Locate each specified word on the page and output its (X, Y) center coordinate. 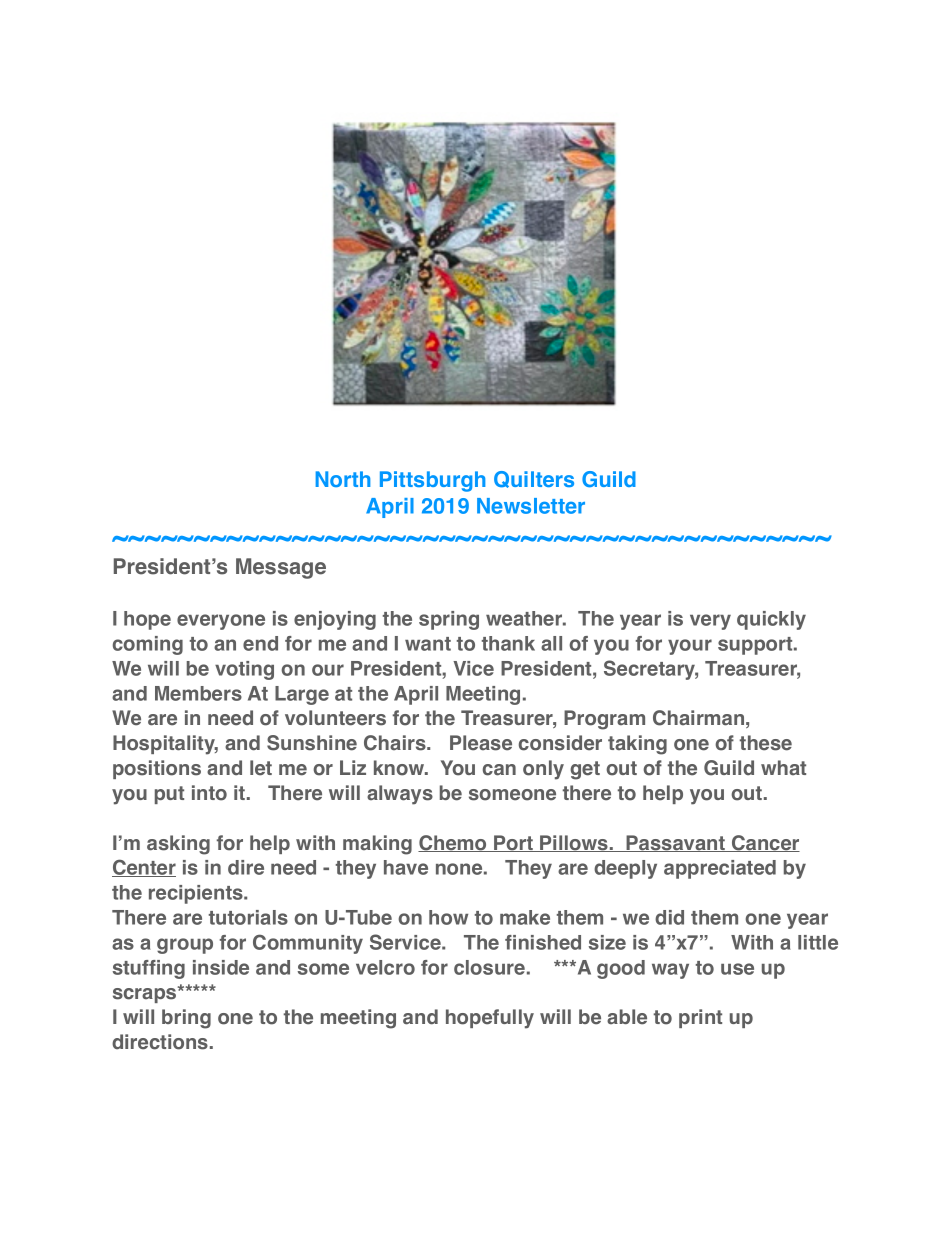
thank (508, 643)
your (690, 647)
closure (489, 967)
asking (178, 845)
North (343, 479)
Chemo (453, 843)
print (700, 1018)
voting (244, 670)
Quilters (534, 479)
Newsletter (531, 506)
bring (186, 1019)
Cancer (765, 843)
